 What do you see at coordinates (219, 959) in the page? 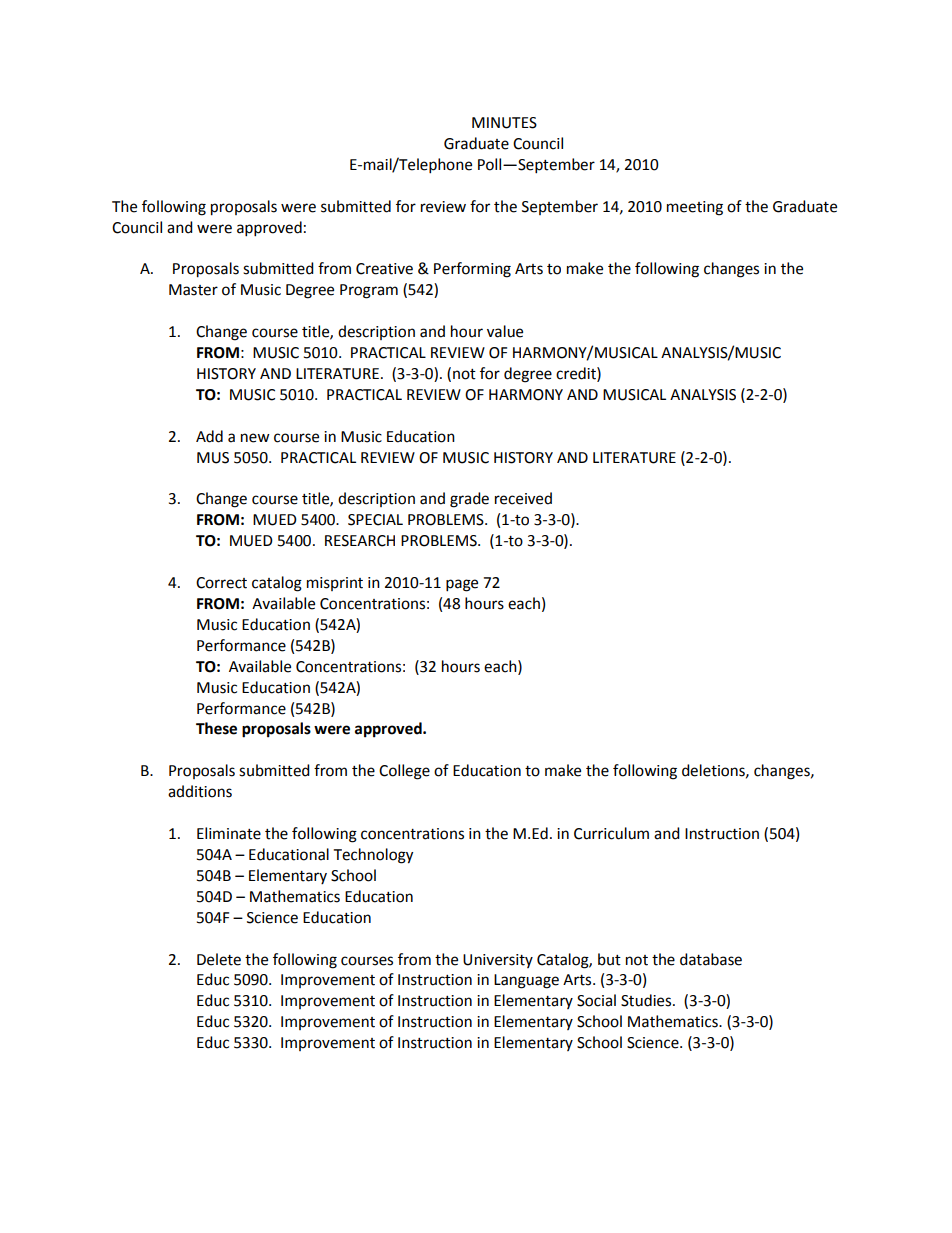
I see `Delete` at bounding box center [219, 959].
